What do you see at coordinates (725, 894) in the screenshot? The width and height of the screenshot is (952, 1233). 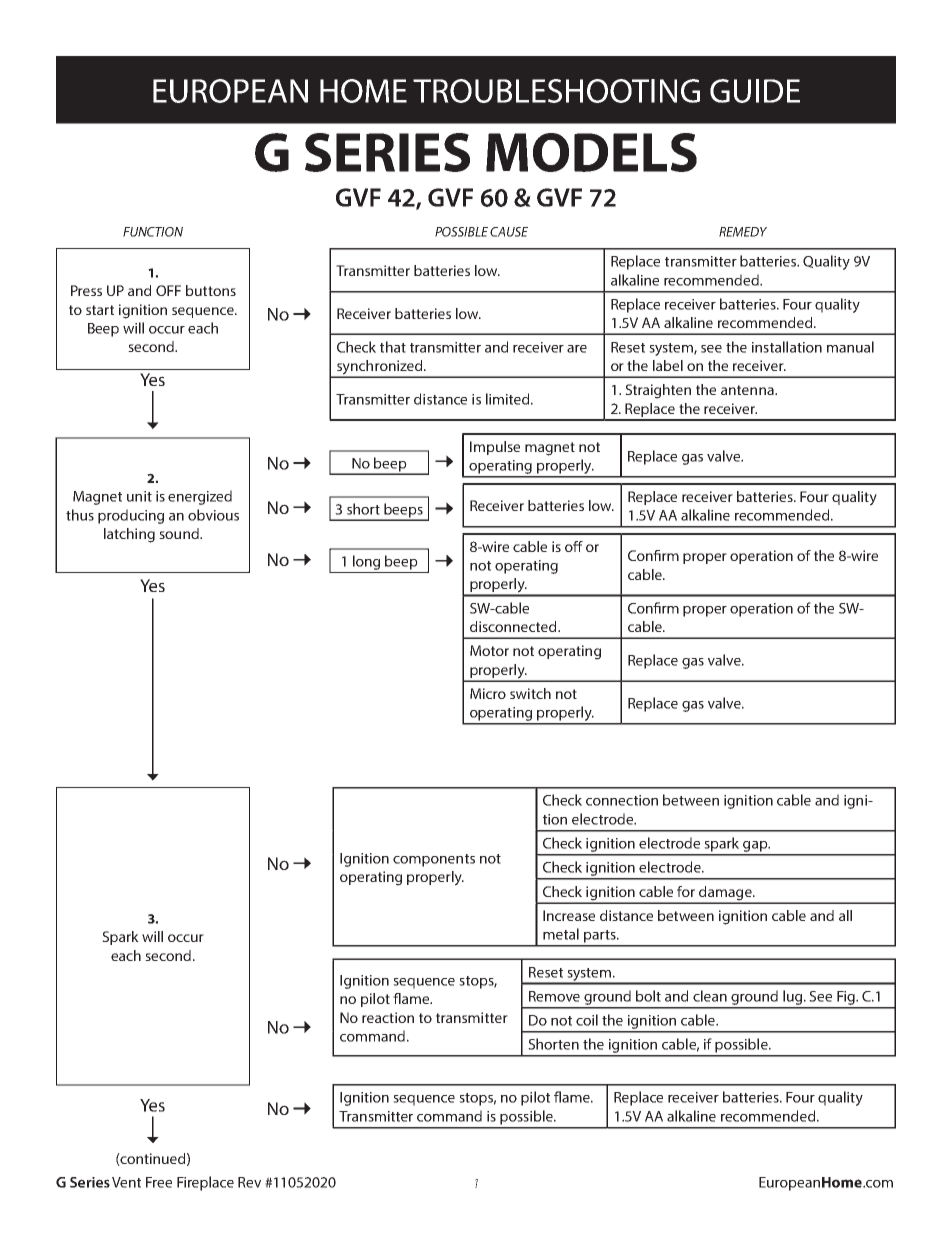 I see `damage` at bounding box center [725, 894].
